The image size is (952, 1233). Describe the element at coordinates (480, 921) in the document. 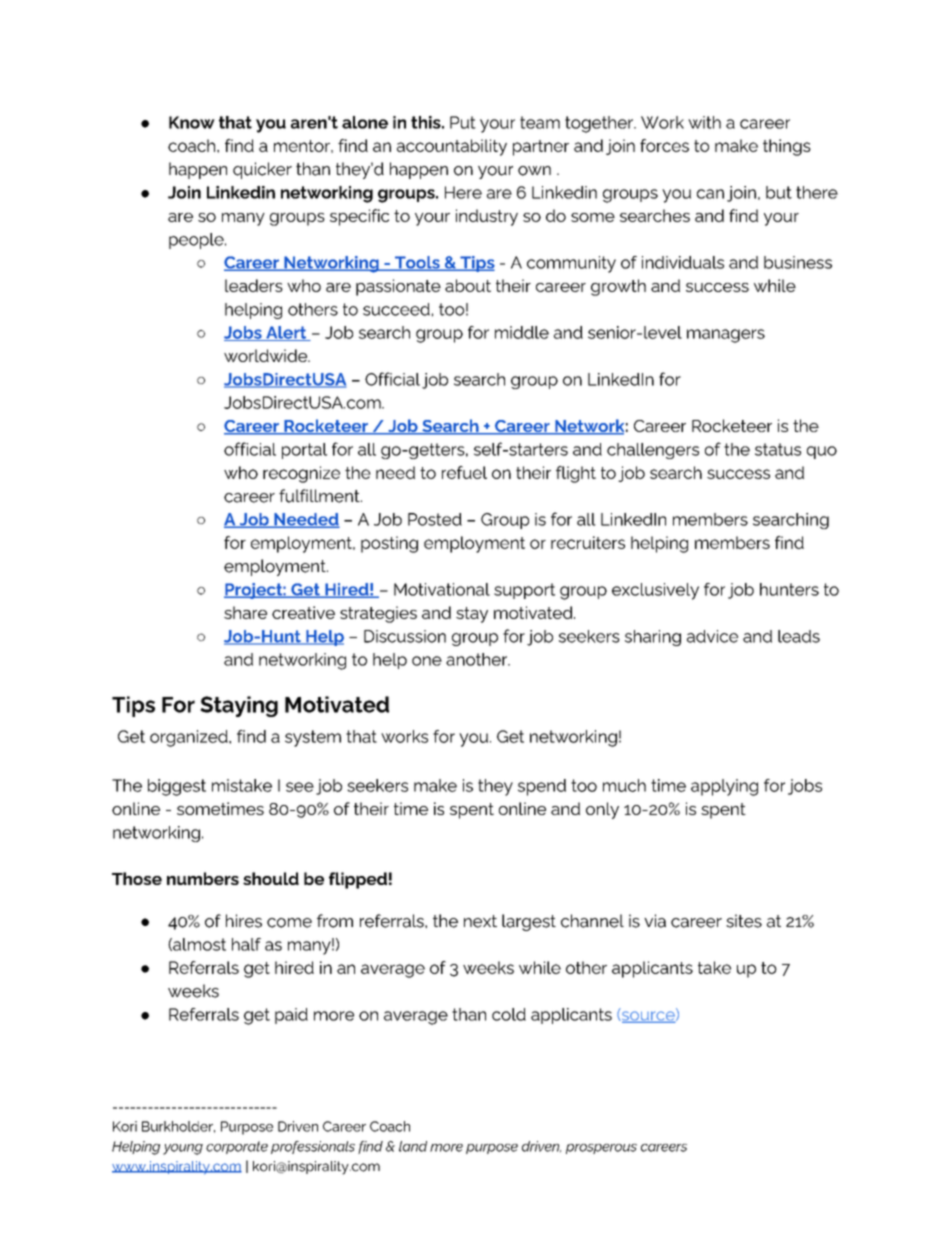

I see `next` at that location.
